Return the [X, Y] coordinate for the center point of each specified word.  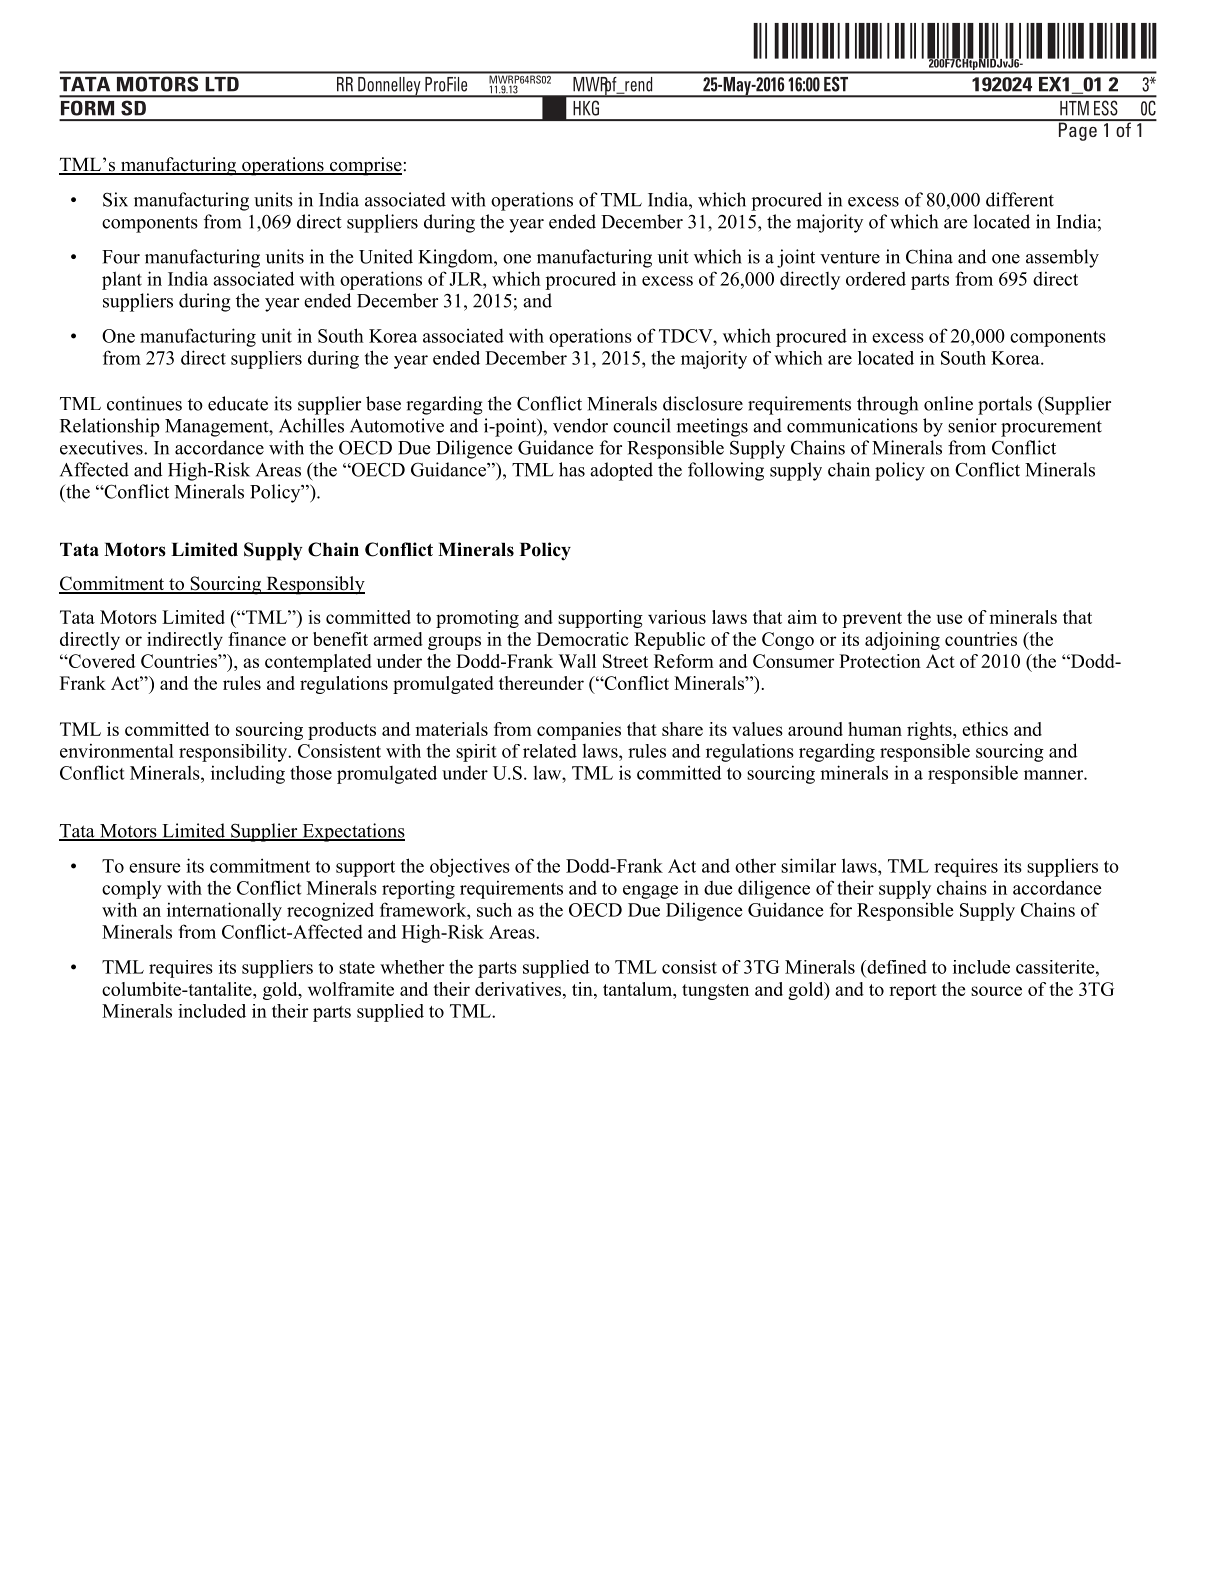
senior [972, 425]
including [248, 774]
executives [102, 447]
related [550, 751]
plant [122, 280]
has [572, 469]
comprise [364, 166]
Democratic [583, 639]
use [949, 619]
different [1020, 199]
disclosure [703, 403]
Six [115, 199]
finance [257, 639]
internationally [224, 911]
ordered [876, 279]
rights [930, 731]
